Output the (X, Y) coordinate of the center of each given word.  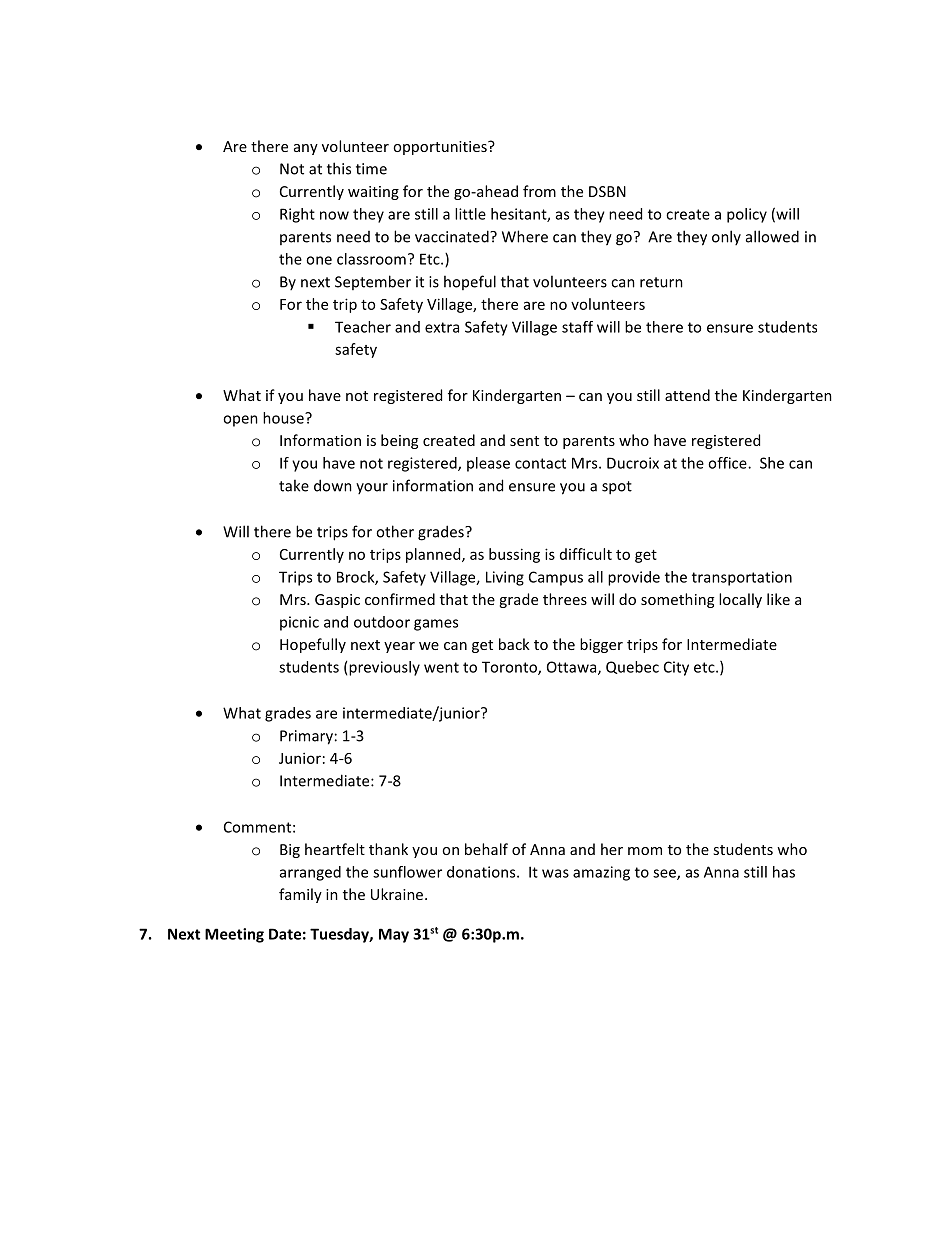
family (300, 895)
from (539, 191)
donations (482, 872)
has (784, 872)
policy (747, 215)
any (306, 149)
